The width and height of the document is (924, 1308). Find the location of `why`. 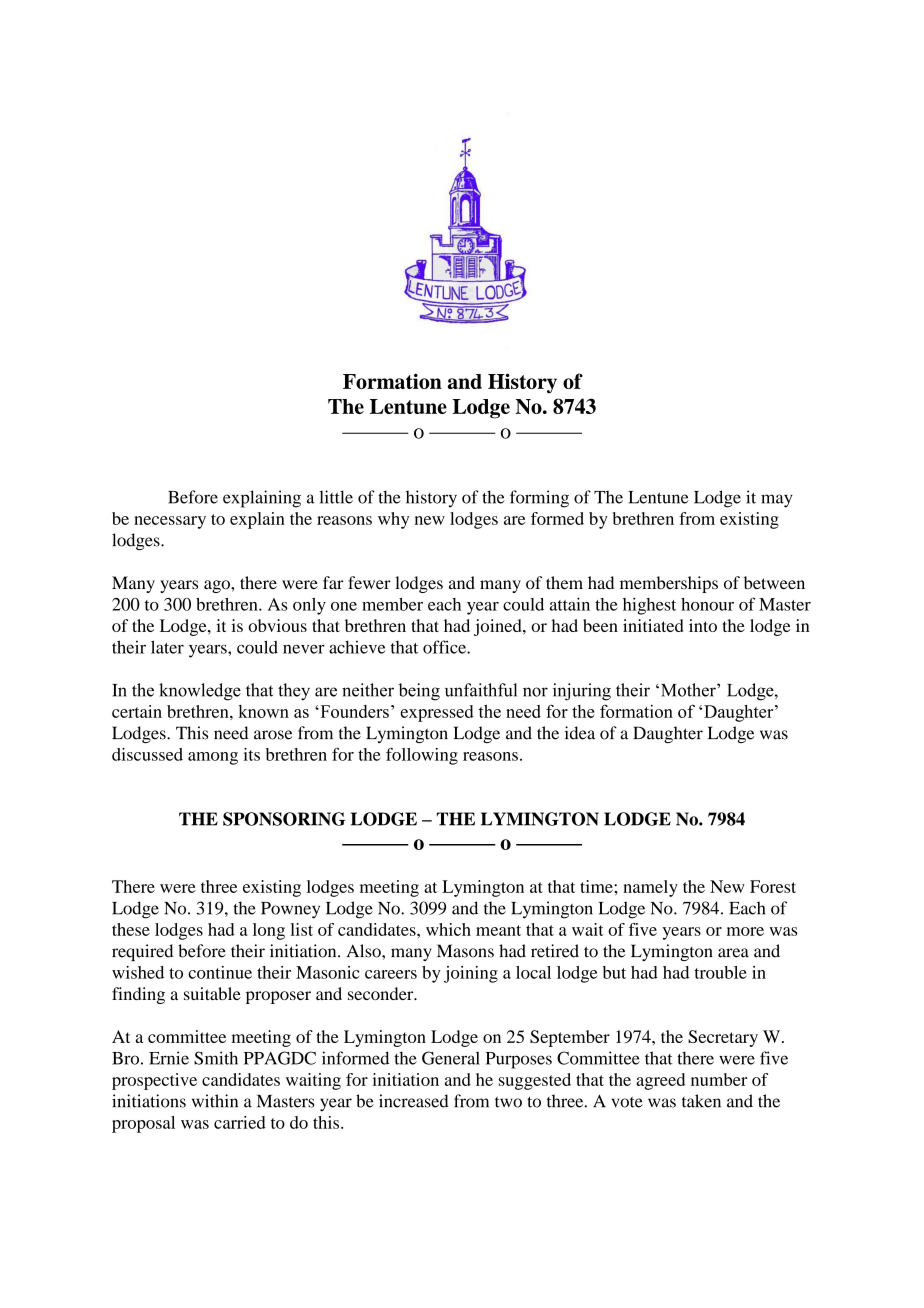

why is located at coordinates (393, 520).
